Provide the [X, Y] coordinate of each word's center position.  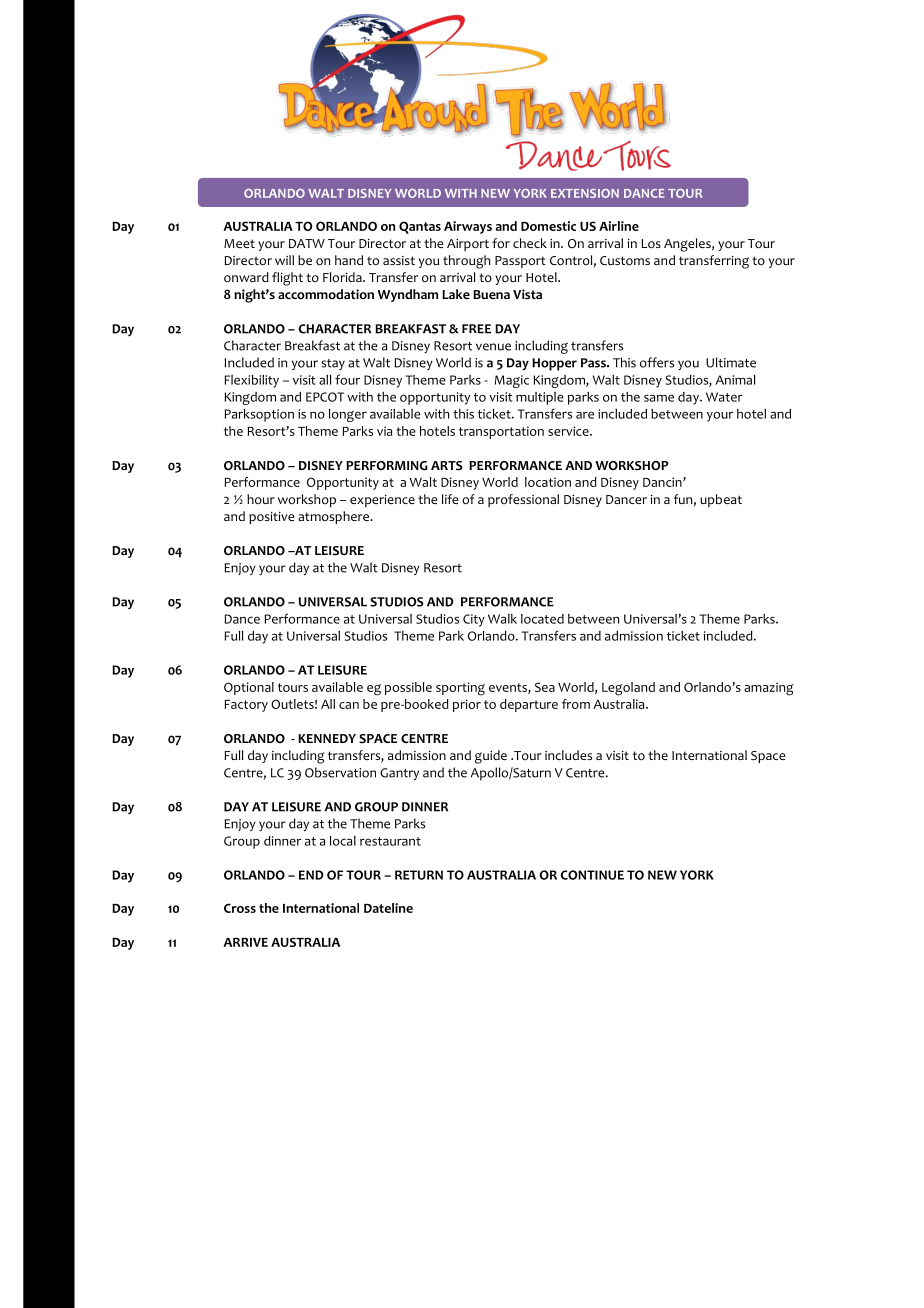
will [284, 260]
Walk [502, 619]
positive [271, 518]
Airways [468, 227]
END [311, 875]
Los [651, 244]
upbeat [721, 500]
